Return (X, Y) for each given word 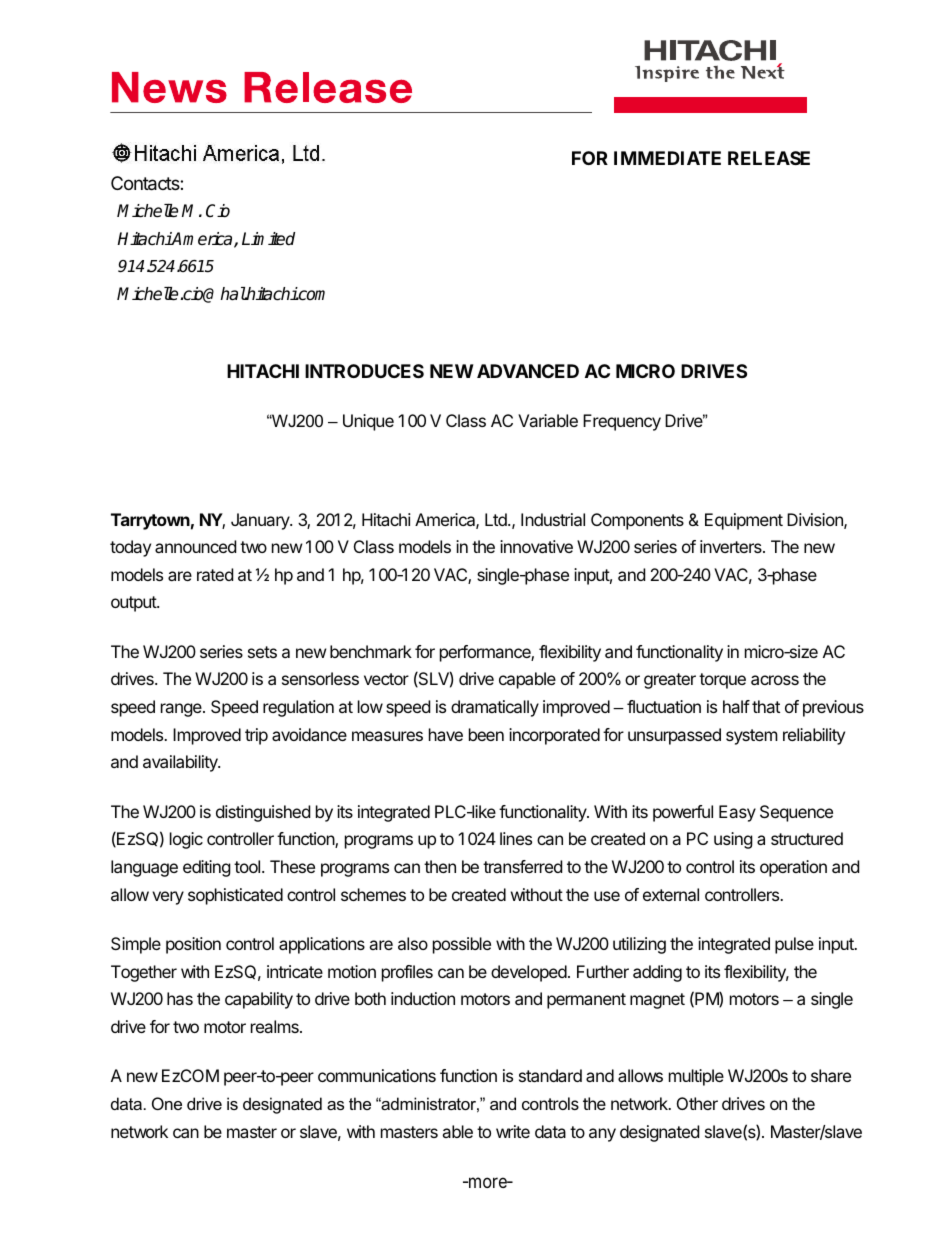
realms (276, 1026)
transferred (522, 866)
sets (262, 652)
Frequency (622, 422)
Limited (268, 239)
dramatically (495, 708)
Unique (368, 422)
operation (793, 868)
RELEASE (769, 158)
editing (207, 868)
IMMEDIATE (667, 158)
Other (697, 1103)
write (513, 1131)
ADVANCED (528, 371)
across (775, 680)
